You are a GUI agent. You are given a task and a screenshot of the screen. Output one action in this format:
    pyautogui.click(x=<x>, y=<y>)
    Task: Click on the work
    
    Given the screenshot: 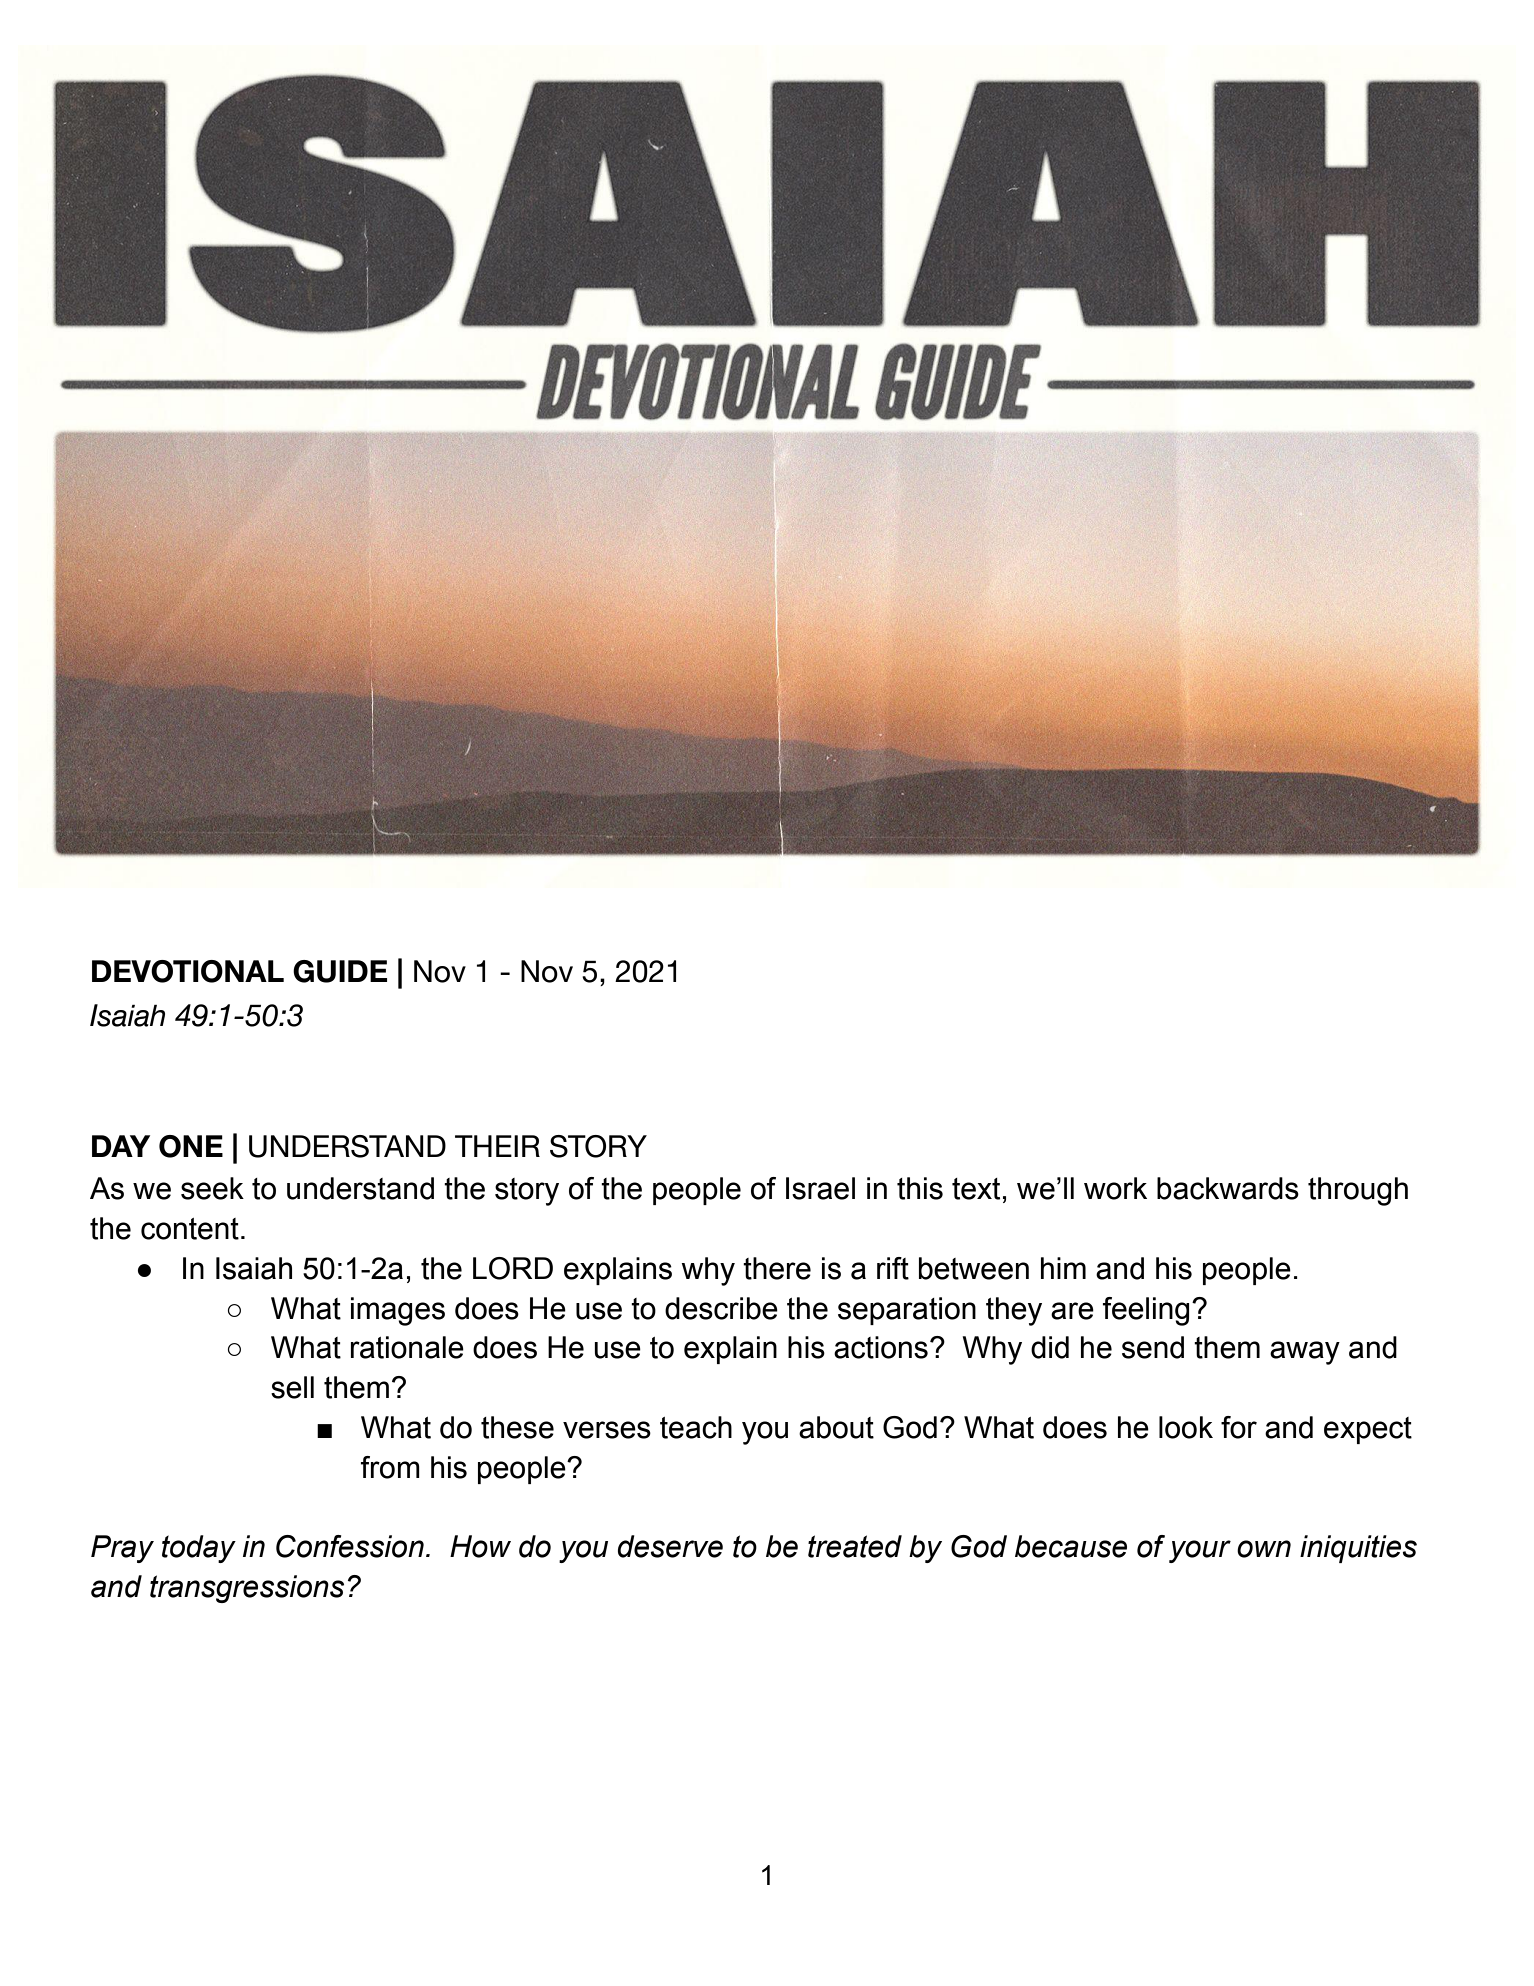 What is the action you would take?
    pyautogui.click(x=1115, y=1188)
